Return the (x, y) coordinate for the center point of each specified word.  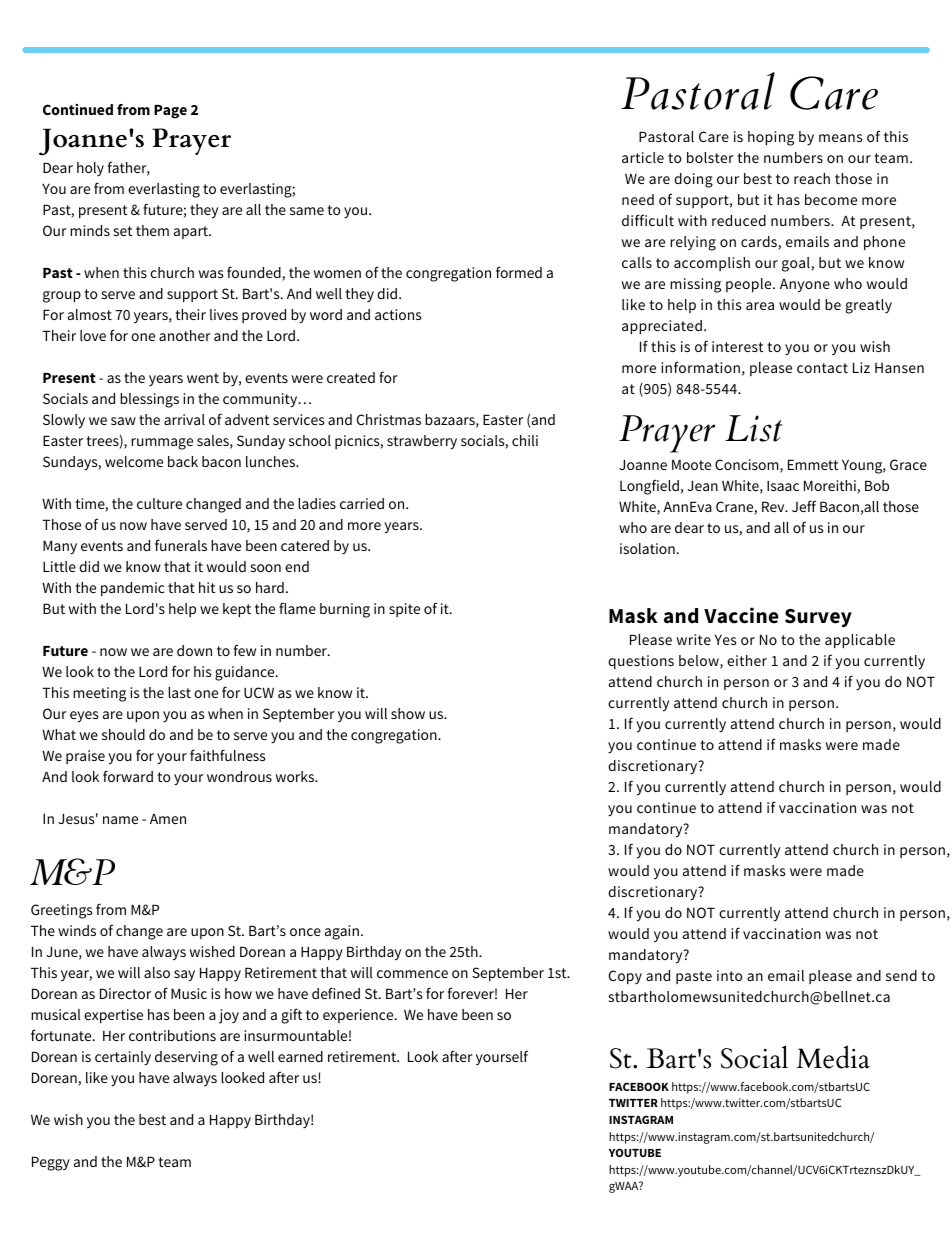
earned (300, 1056)
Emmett (813, 464)
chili (525, 440)
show (408, 713)
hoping (771, 138)
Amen (168, 819)
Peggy (51, 1163)
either (747, 660)
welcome (134, 461)
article (643, 157)
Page (170, 112)
